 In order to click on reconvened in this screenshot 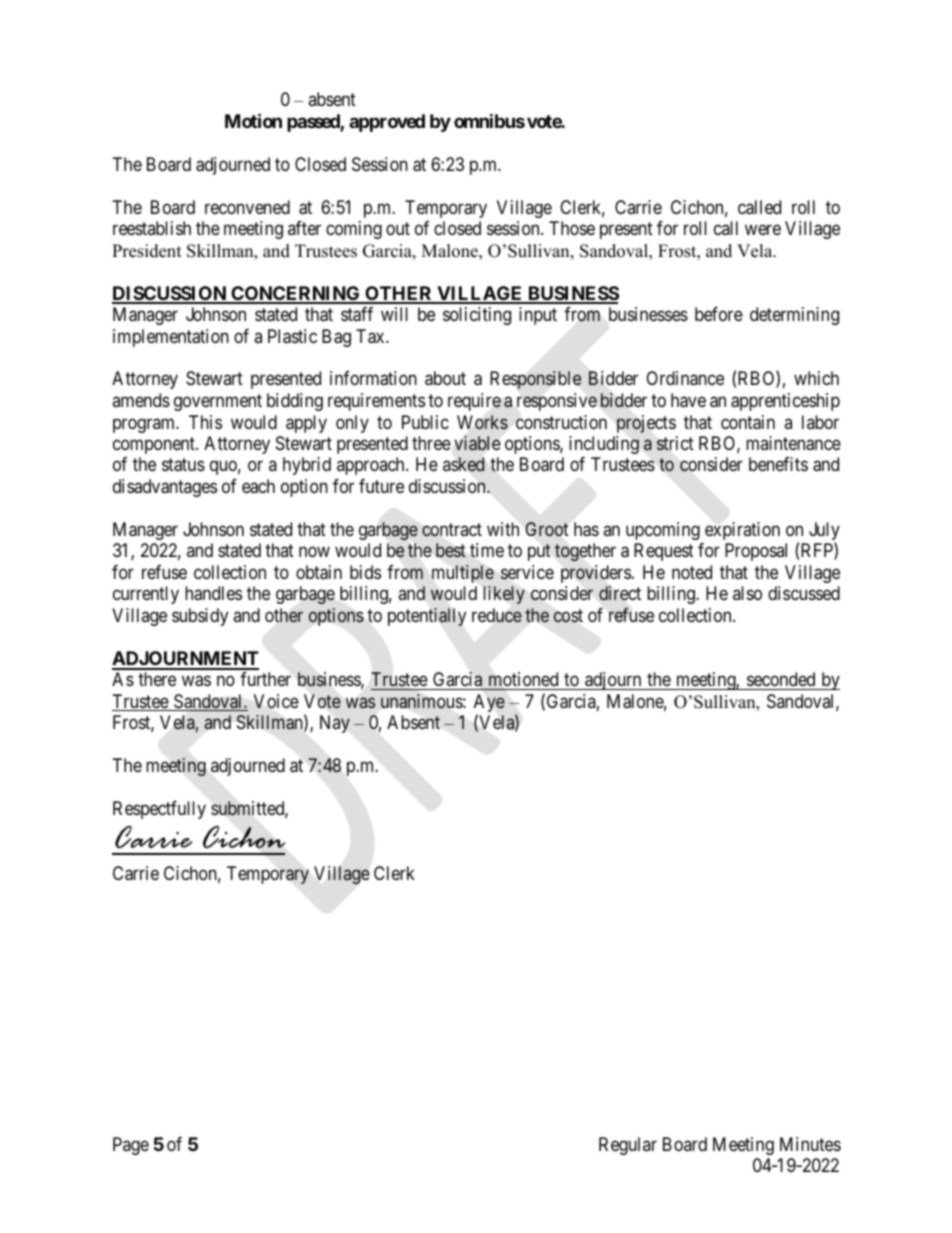, I will do `click(247, 207)`.
